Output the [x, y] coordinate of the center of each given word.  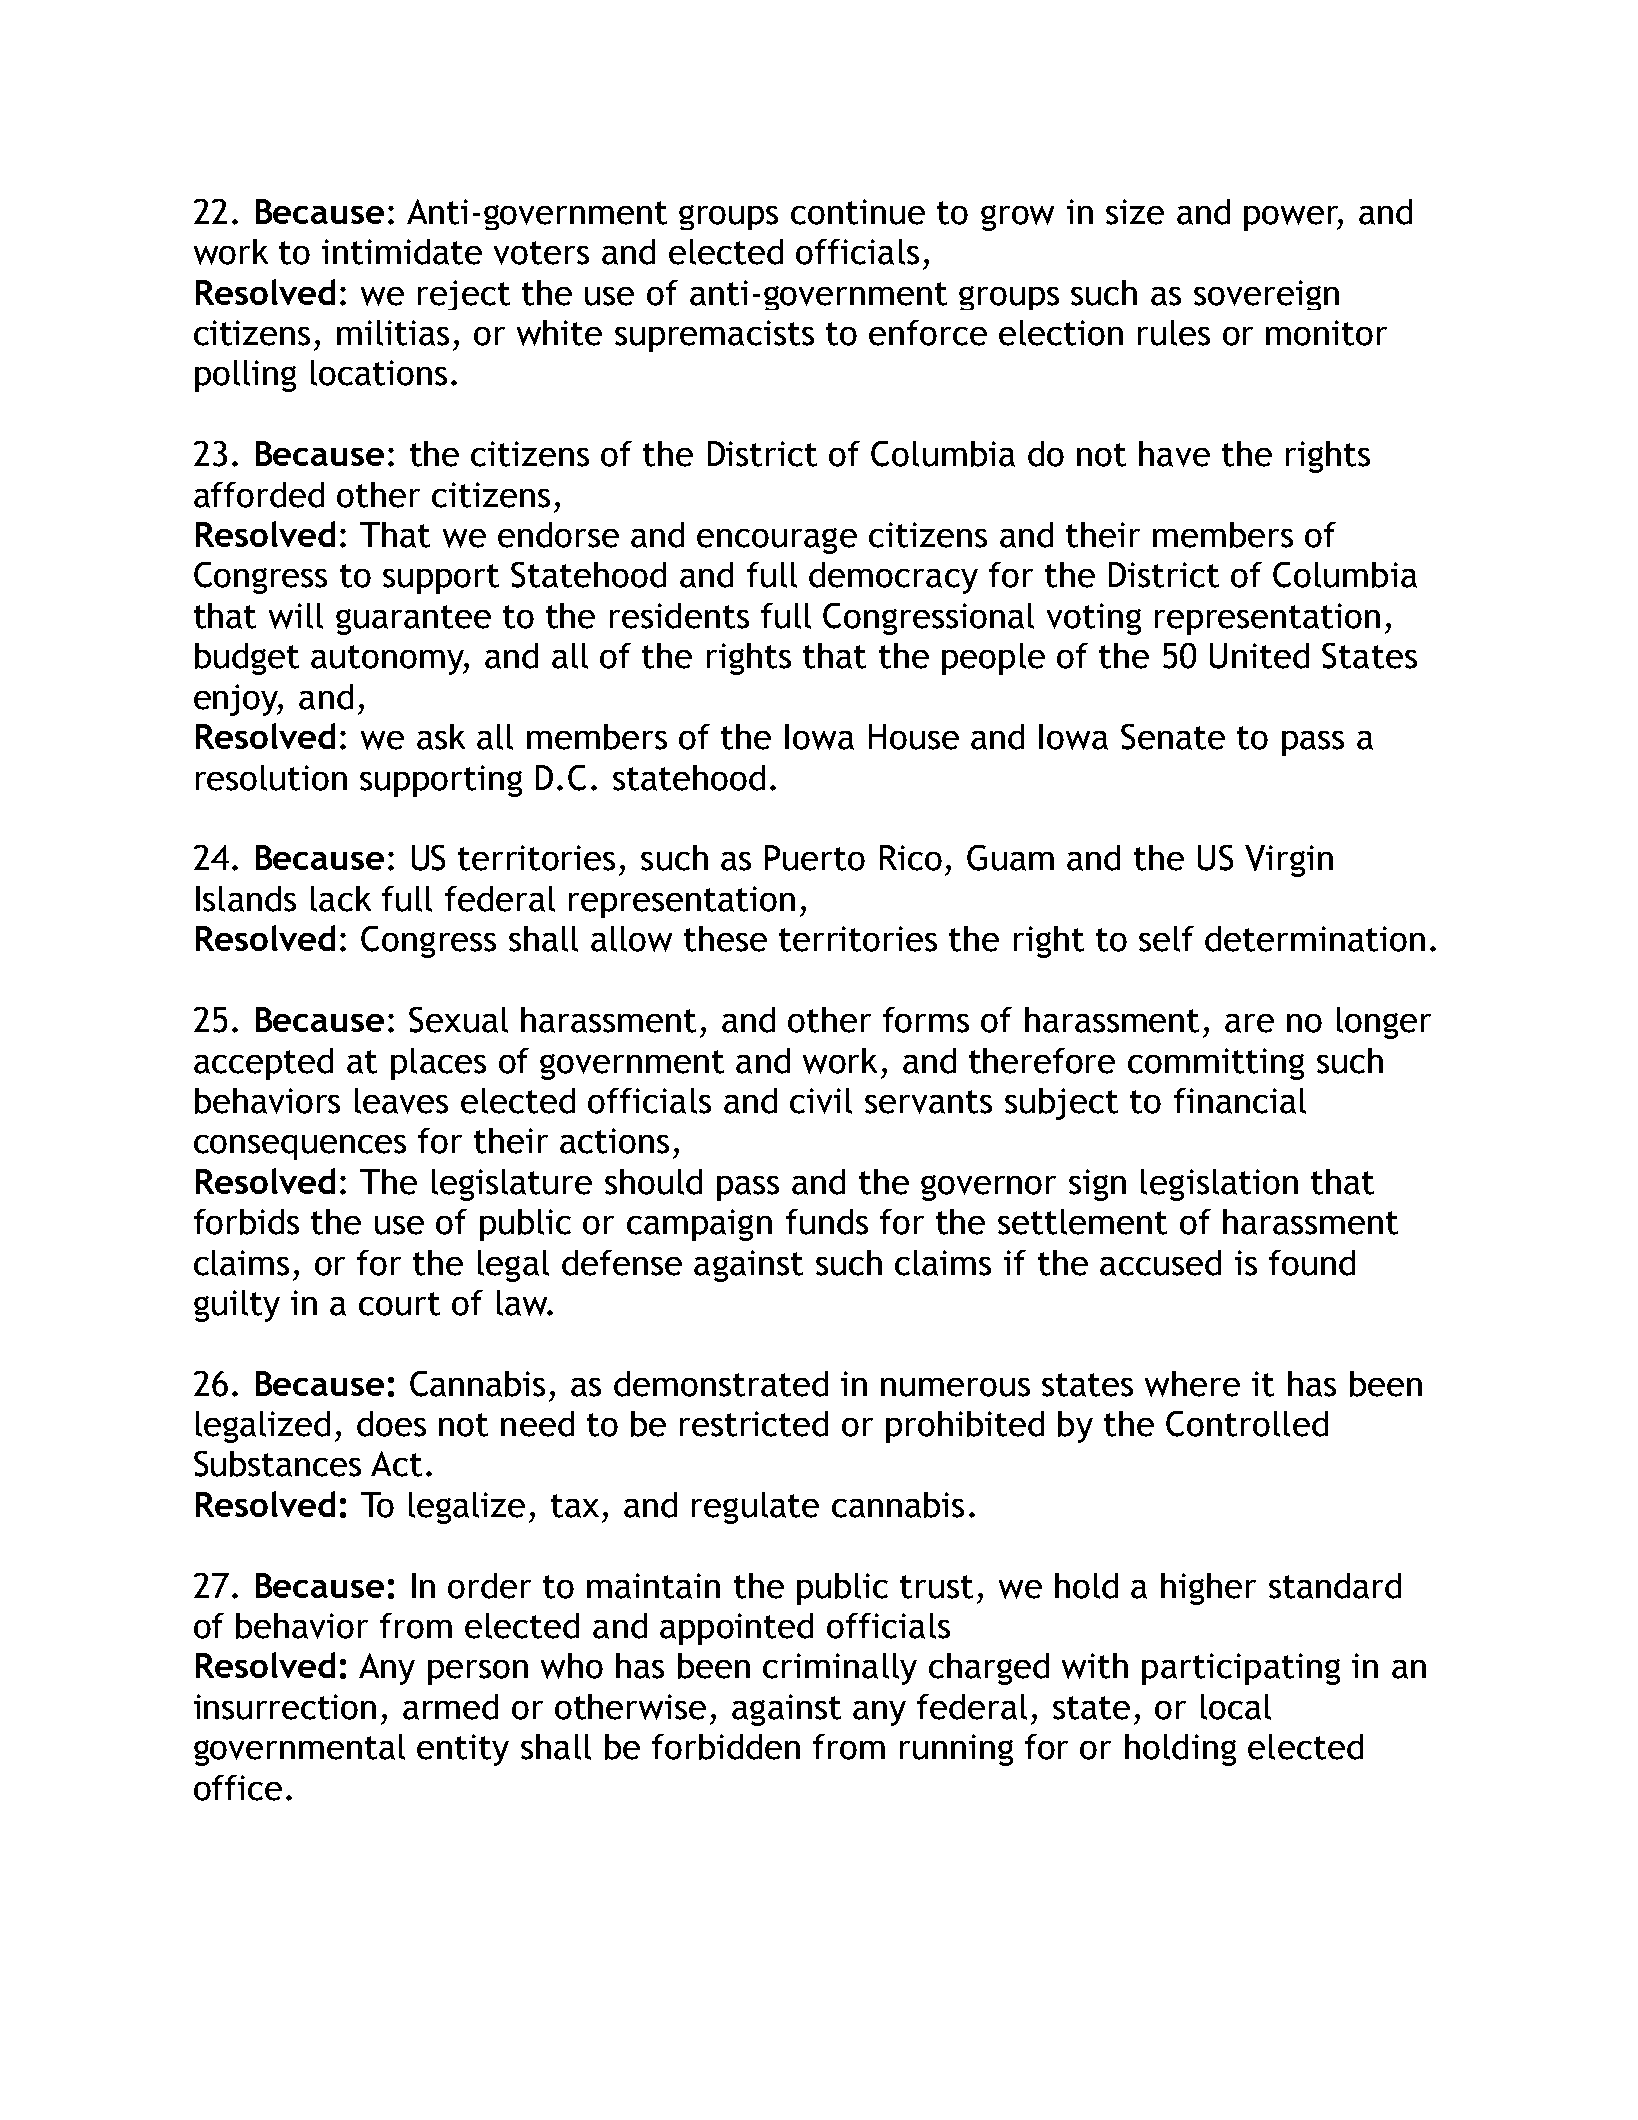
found [1312, 1263]
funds [827, 1222]
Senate [1173, 737]
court [399, 1304]
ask [441, 737]
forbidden [726, 1747]
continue [858, 212]
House [914, 737]
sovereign [1266, 295]
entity [463, 1750]
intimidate [402, 252]
